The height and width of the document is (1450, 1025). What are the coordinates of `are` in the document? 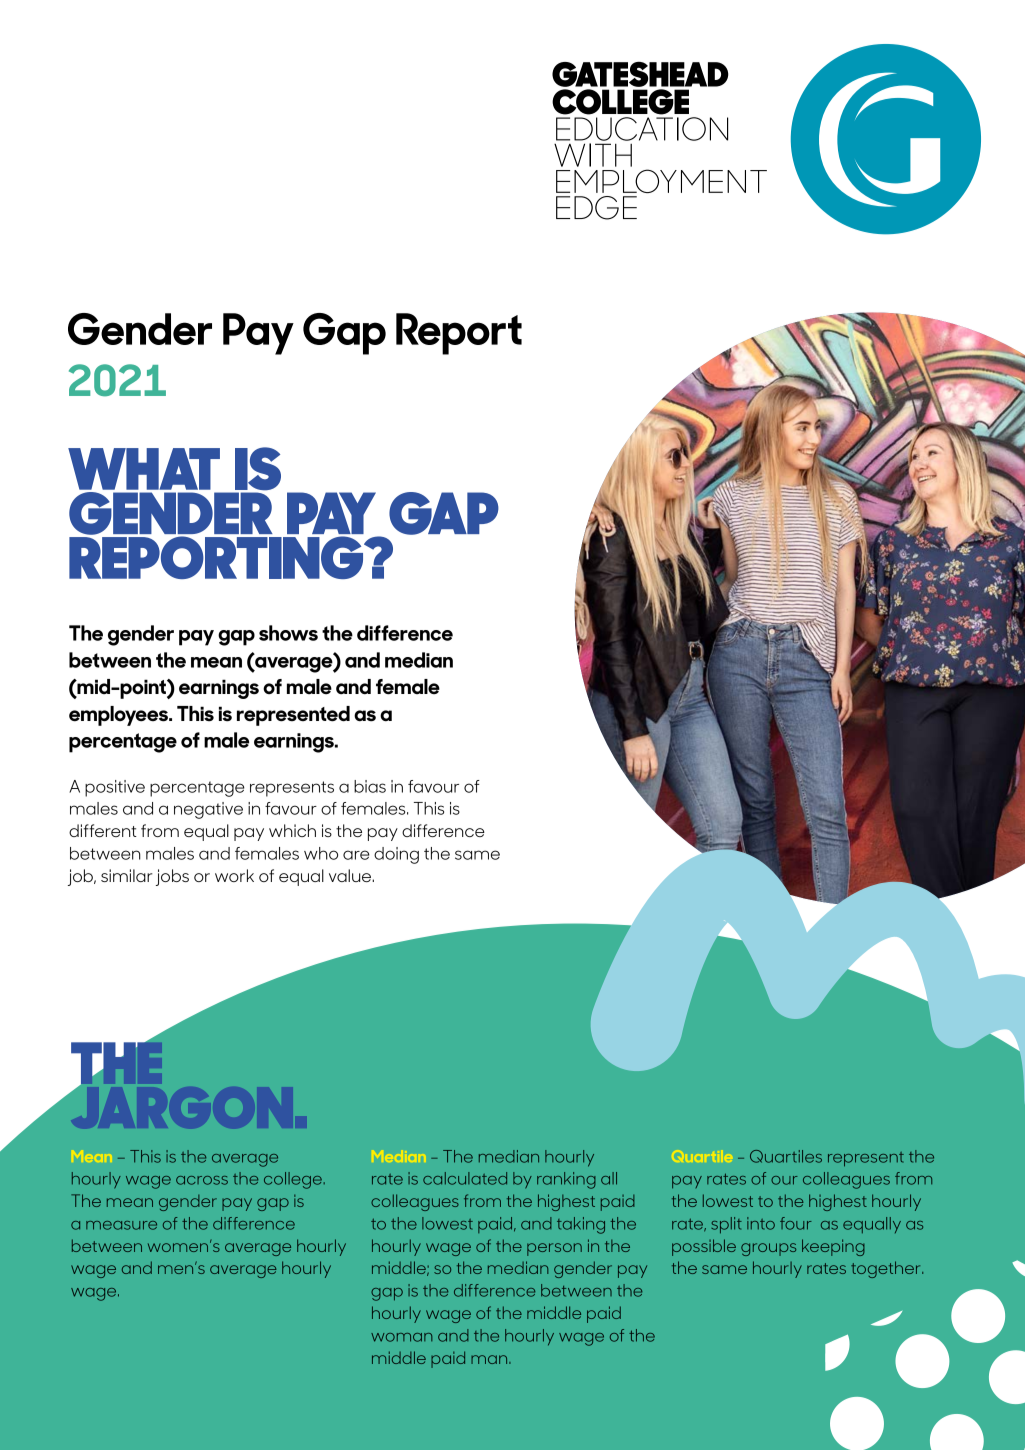 It's located at (356, 855).
